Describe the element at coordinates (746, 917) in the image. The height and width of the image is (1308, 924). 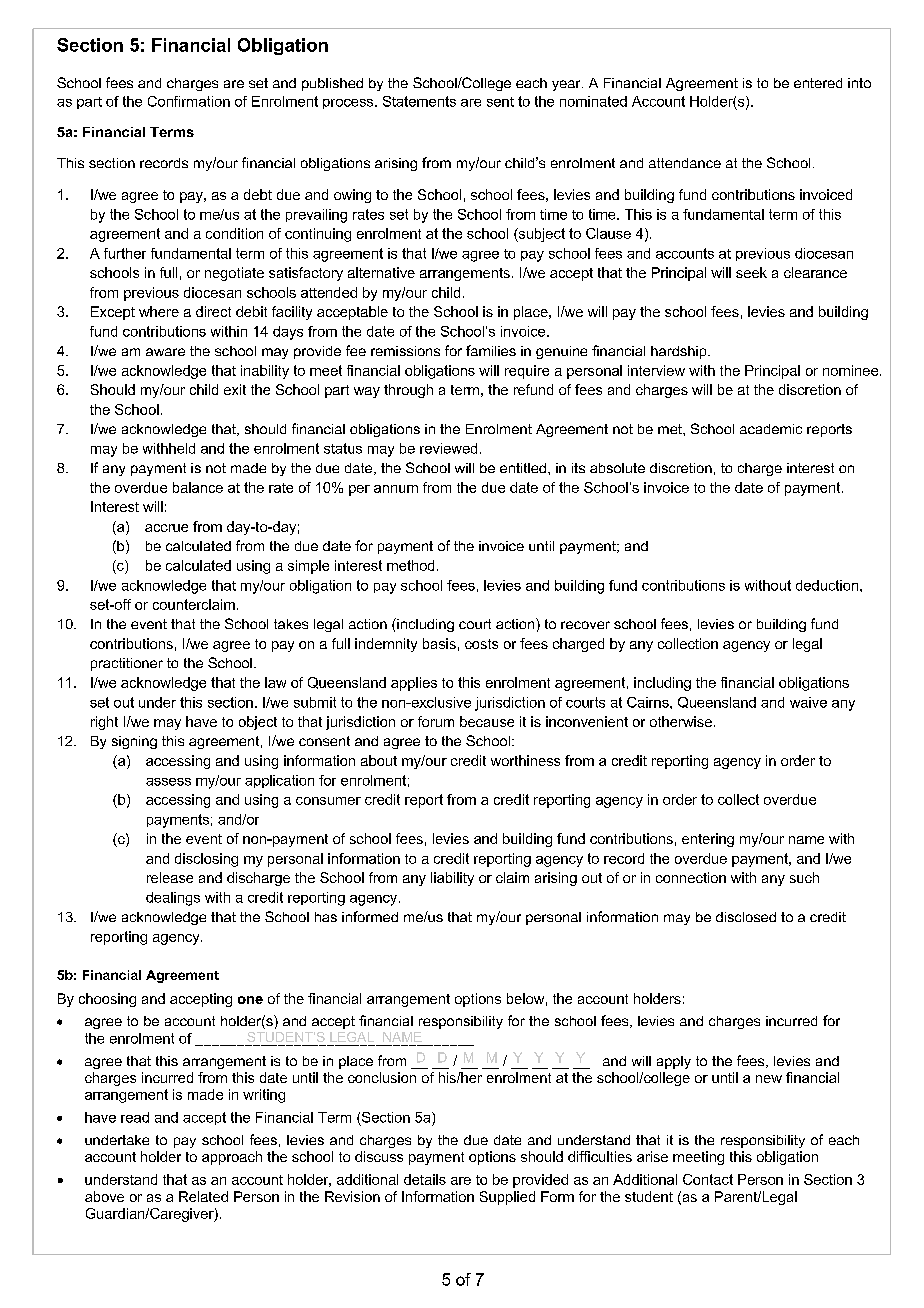
I see `disclosed` at that location.
